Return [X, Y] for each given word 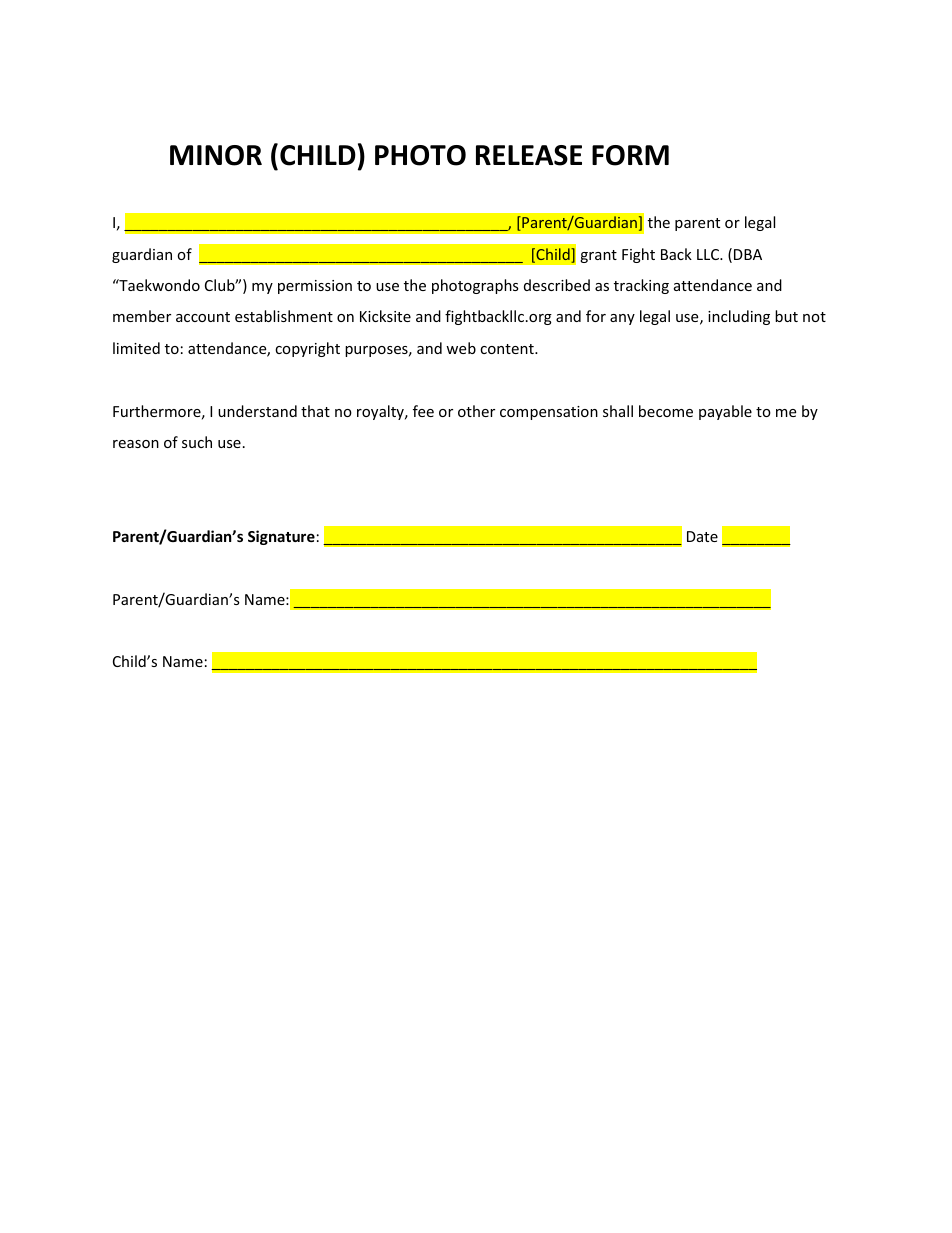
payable [725, 412]
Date [702, 536]
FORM [630, 155]
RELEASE [529, 155]
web [461, 348]
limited [136, 348]
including [739, 317]
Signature [281, 537]
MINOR [216, 155]
